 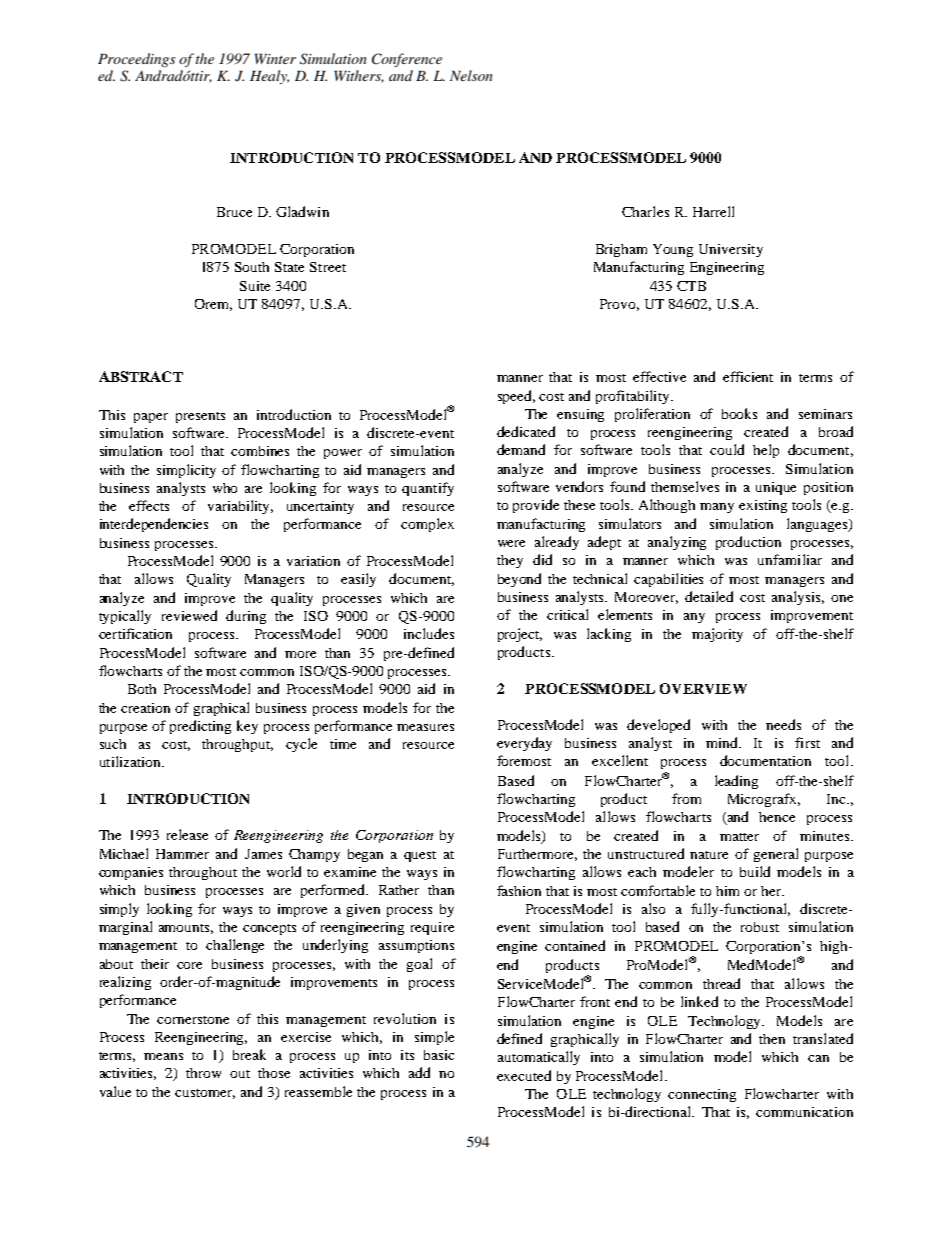 I want to click on Bruce, so click(x=234, y=212).
